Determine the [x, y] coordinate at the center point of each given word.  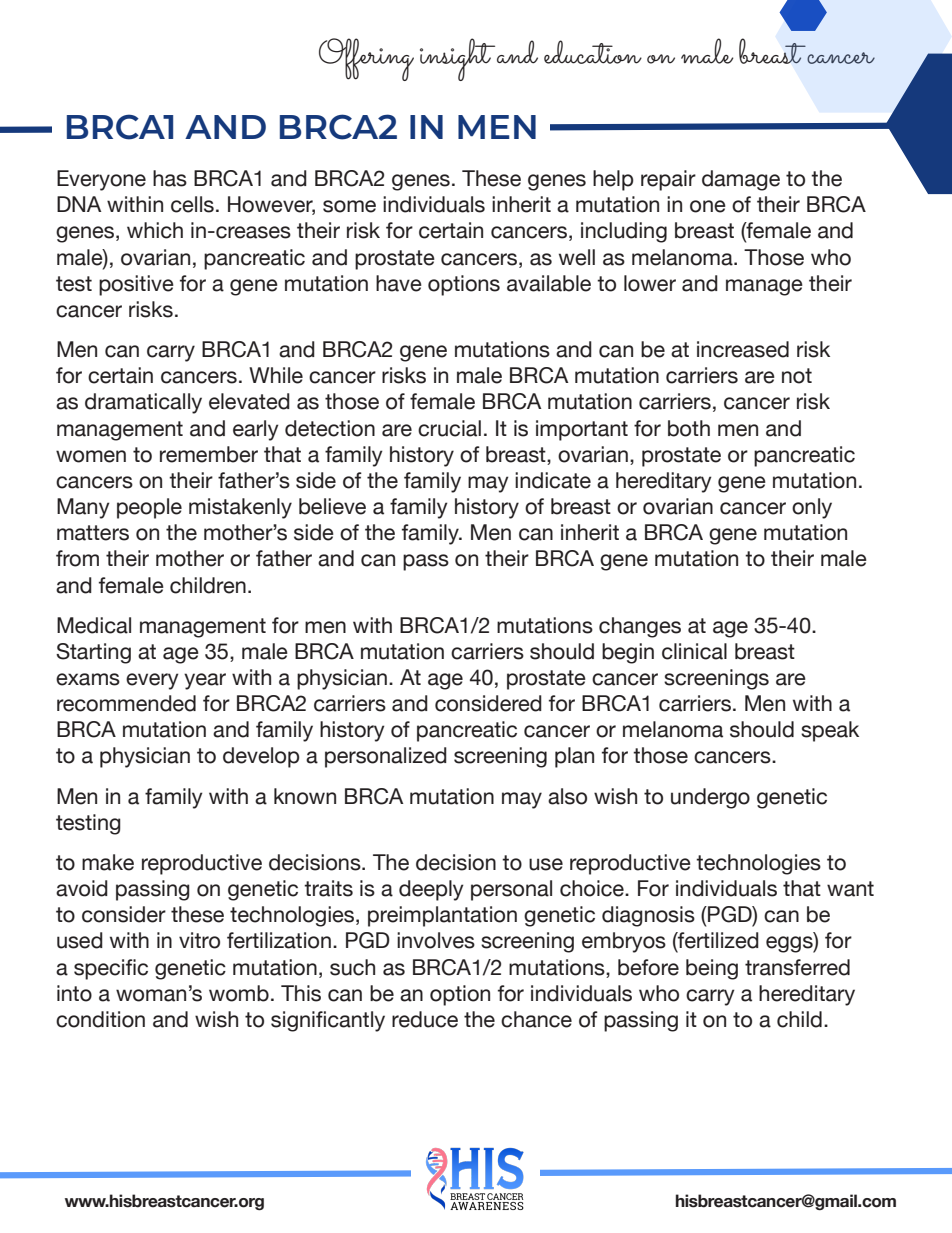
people [149, 508]
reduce [425, 1019]
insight [457, 59]
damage [741, 180]
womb [239, 993]
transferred [797, 967]
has [170, 178]
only [812, 508]
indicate [553, 480]
